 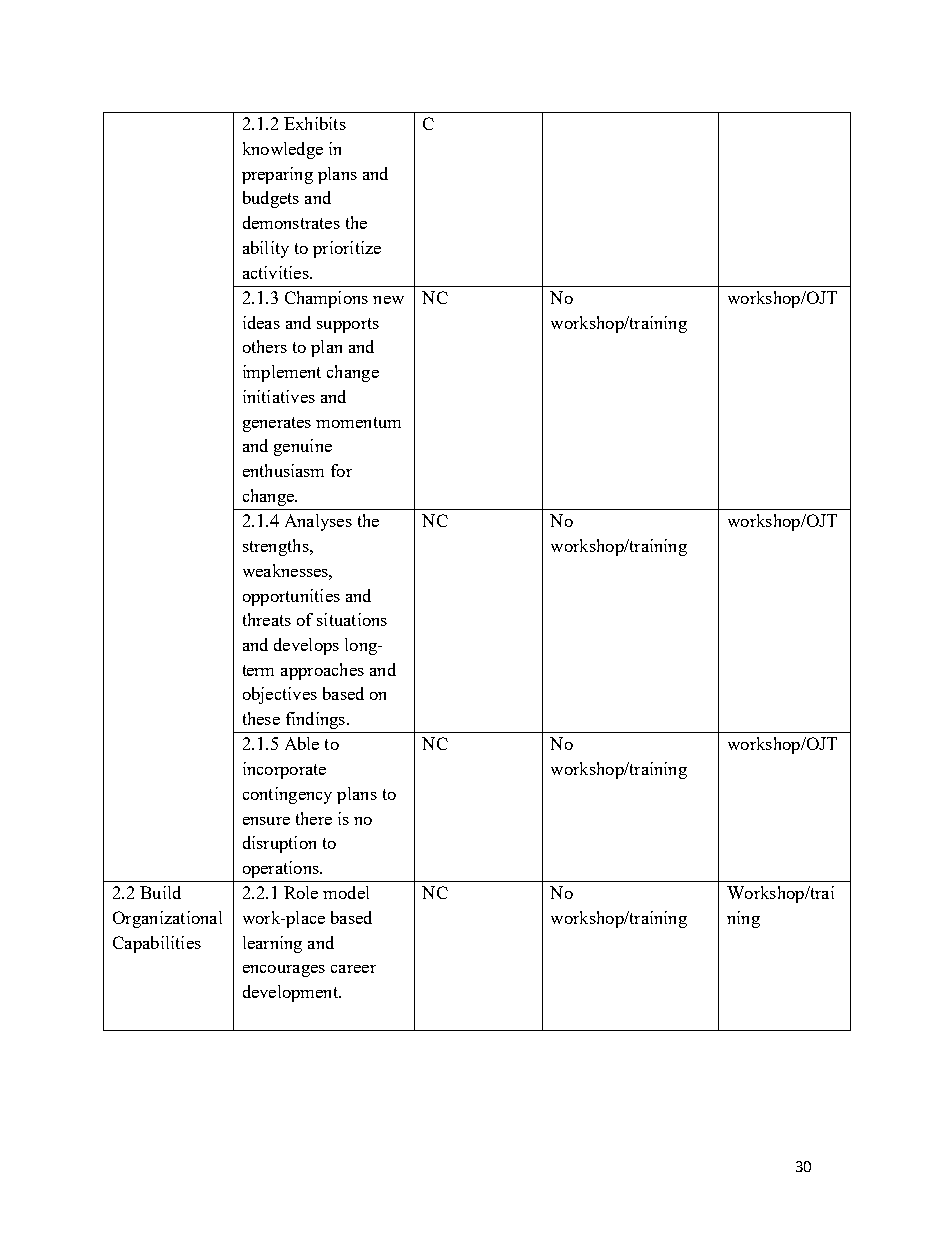 What do you see at coordinates (358, 422) in the image?
I see `momentum` at bounding box center [358, 422].
